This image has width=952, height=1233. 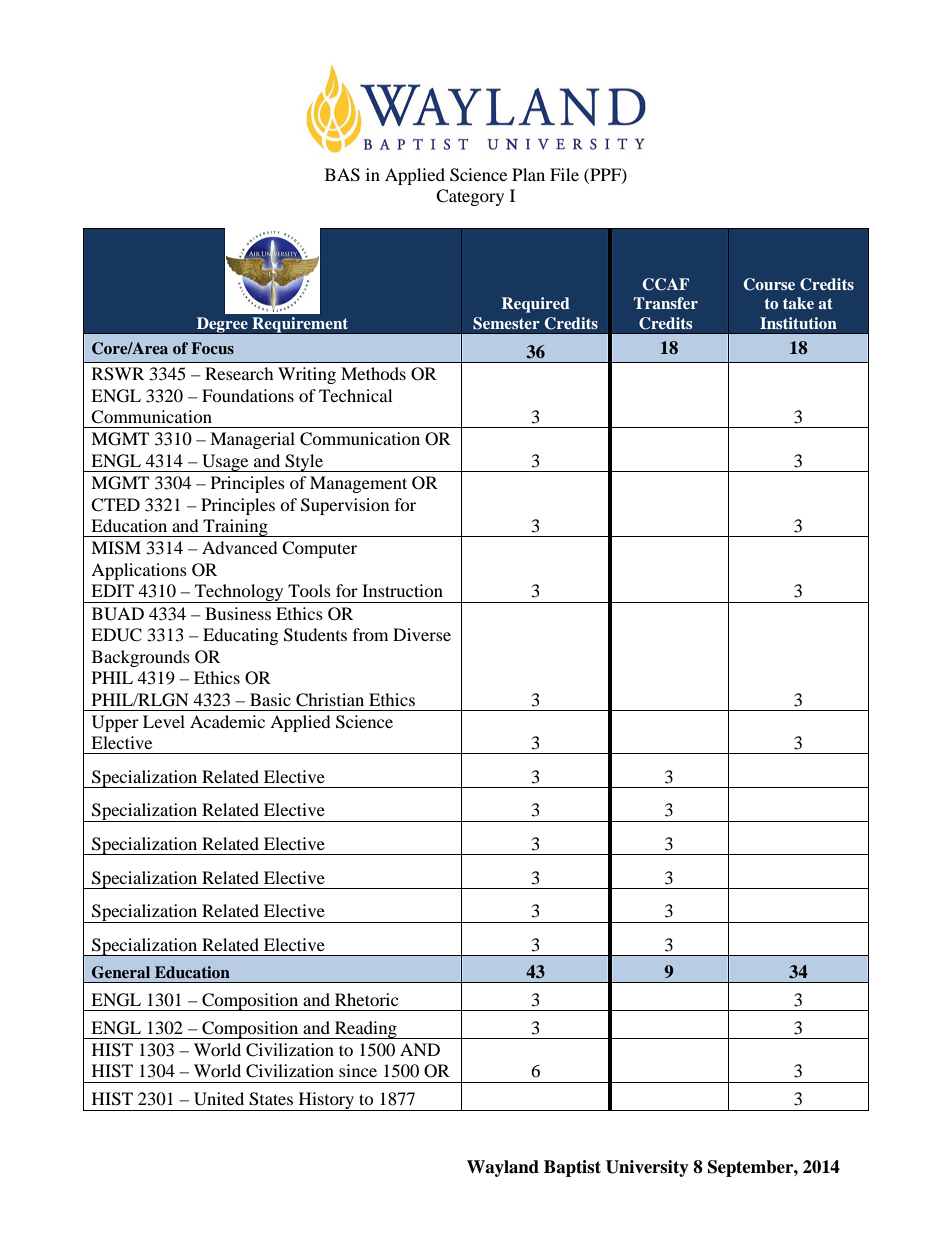 I want to click on Backgrounds, so click(x=141, y=658).
